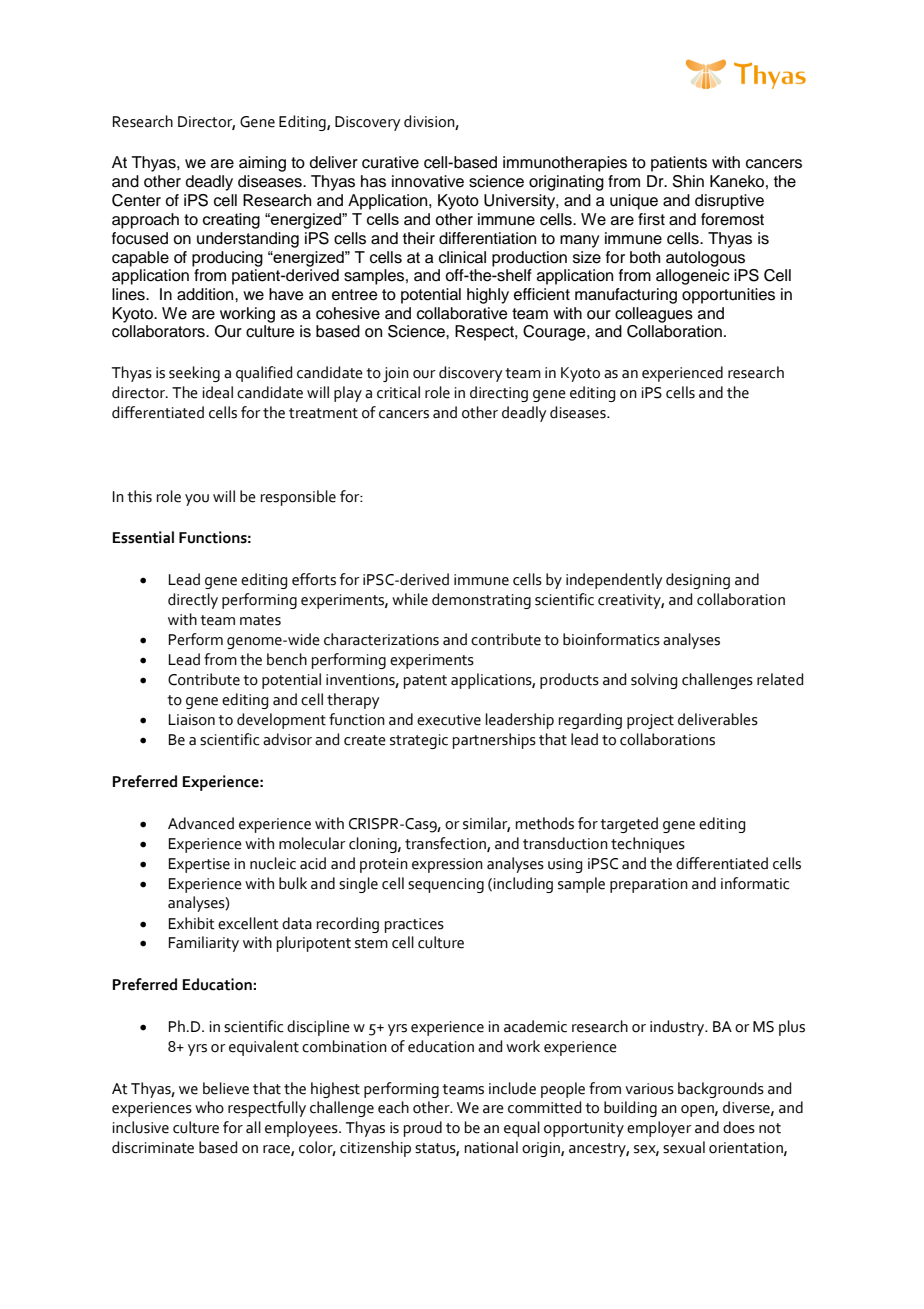 The width and height of the screenshot is (924, 1309). Describe the element at coordinates (209, 1107) in the screenshot. I see `who` at that location.
